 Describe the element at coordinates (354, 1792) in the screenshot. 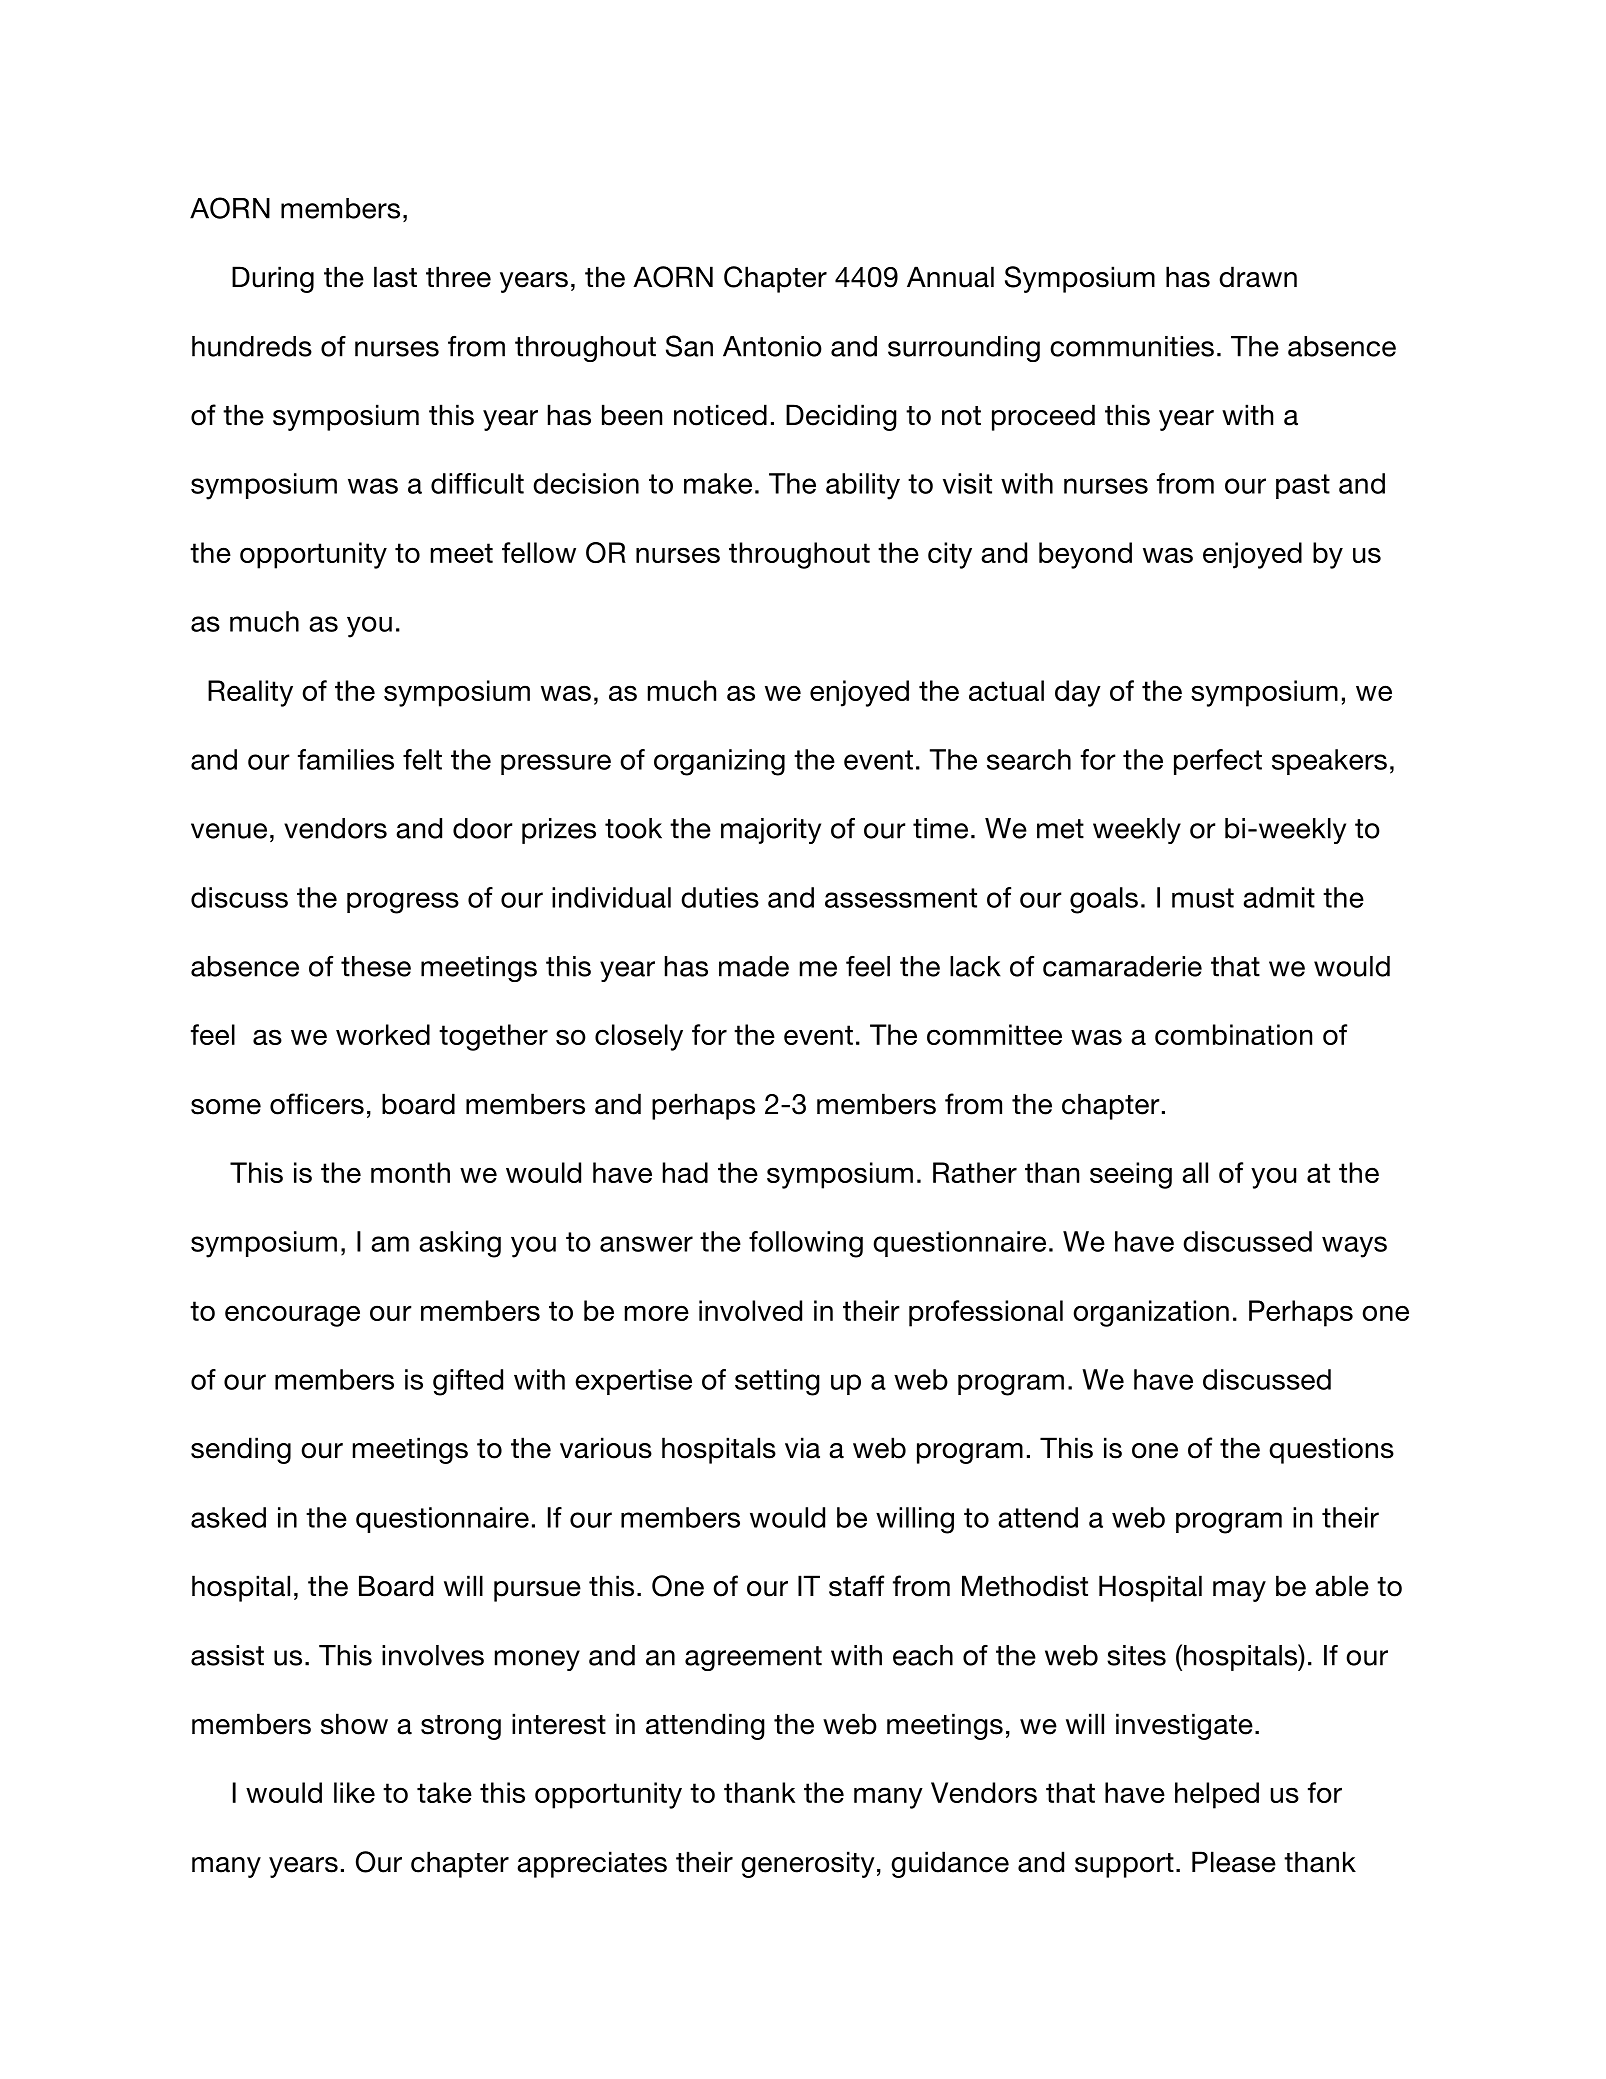

I see `like` at that location.
